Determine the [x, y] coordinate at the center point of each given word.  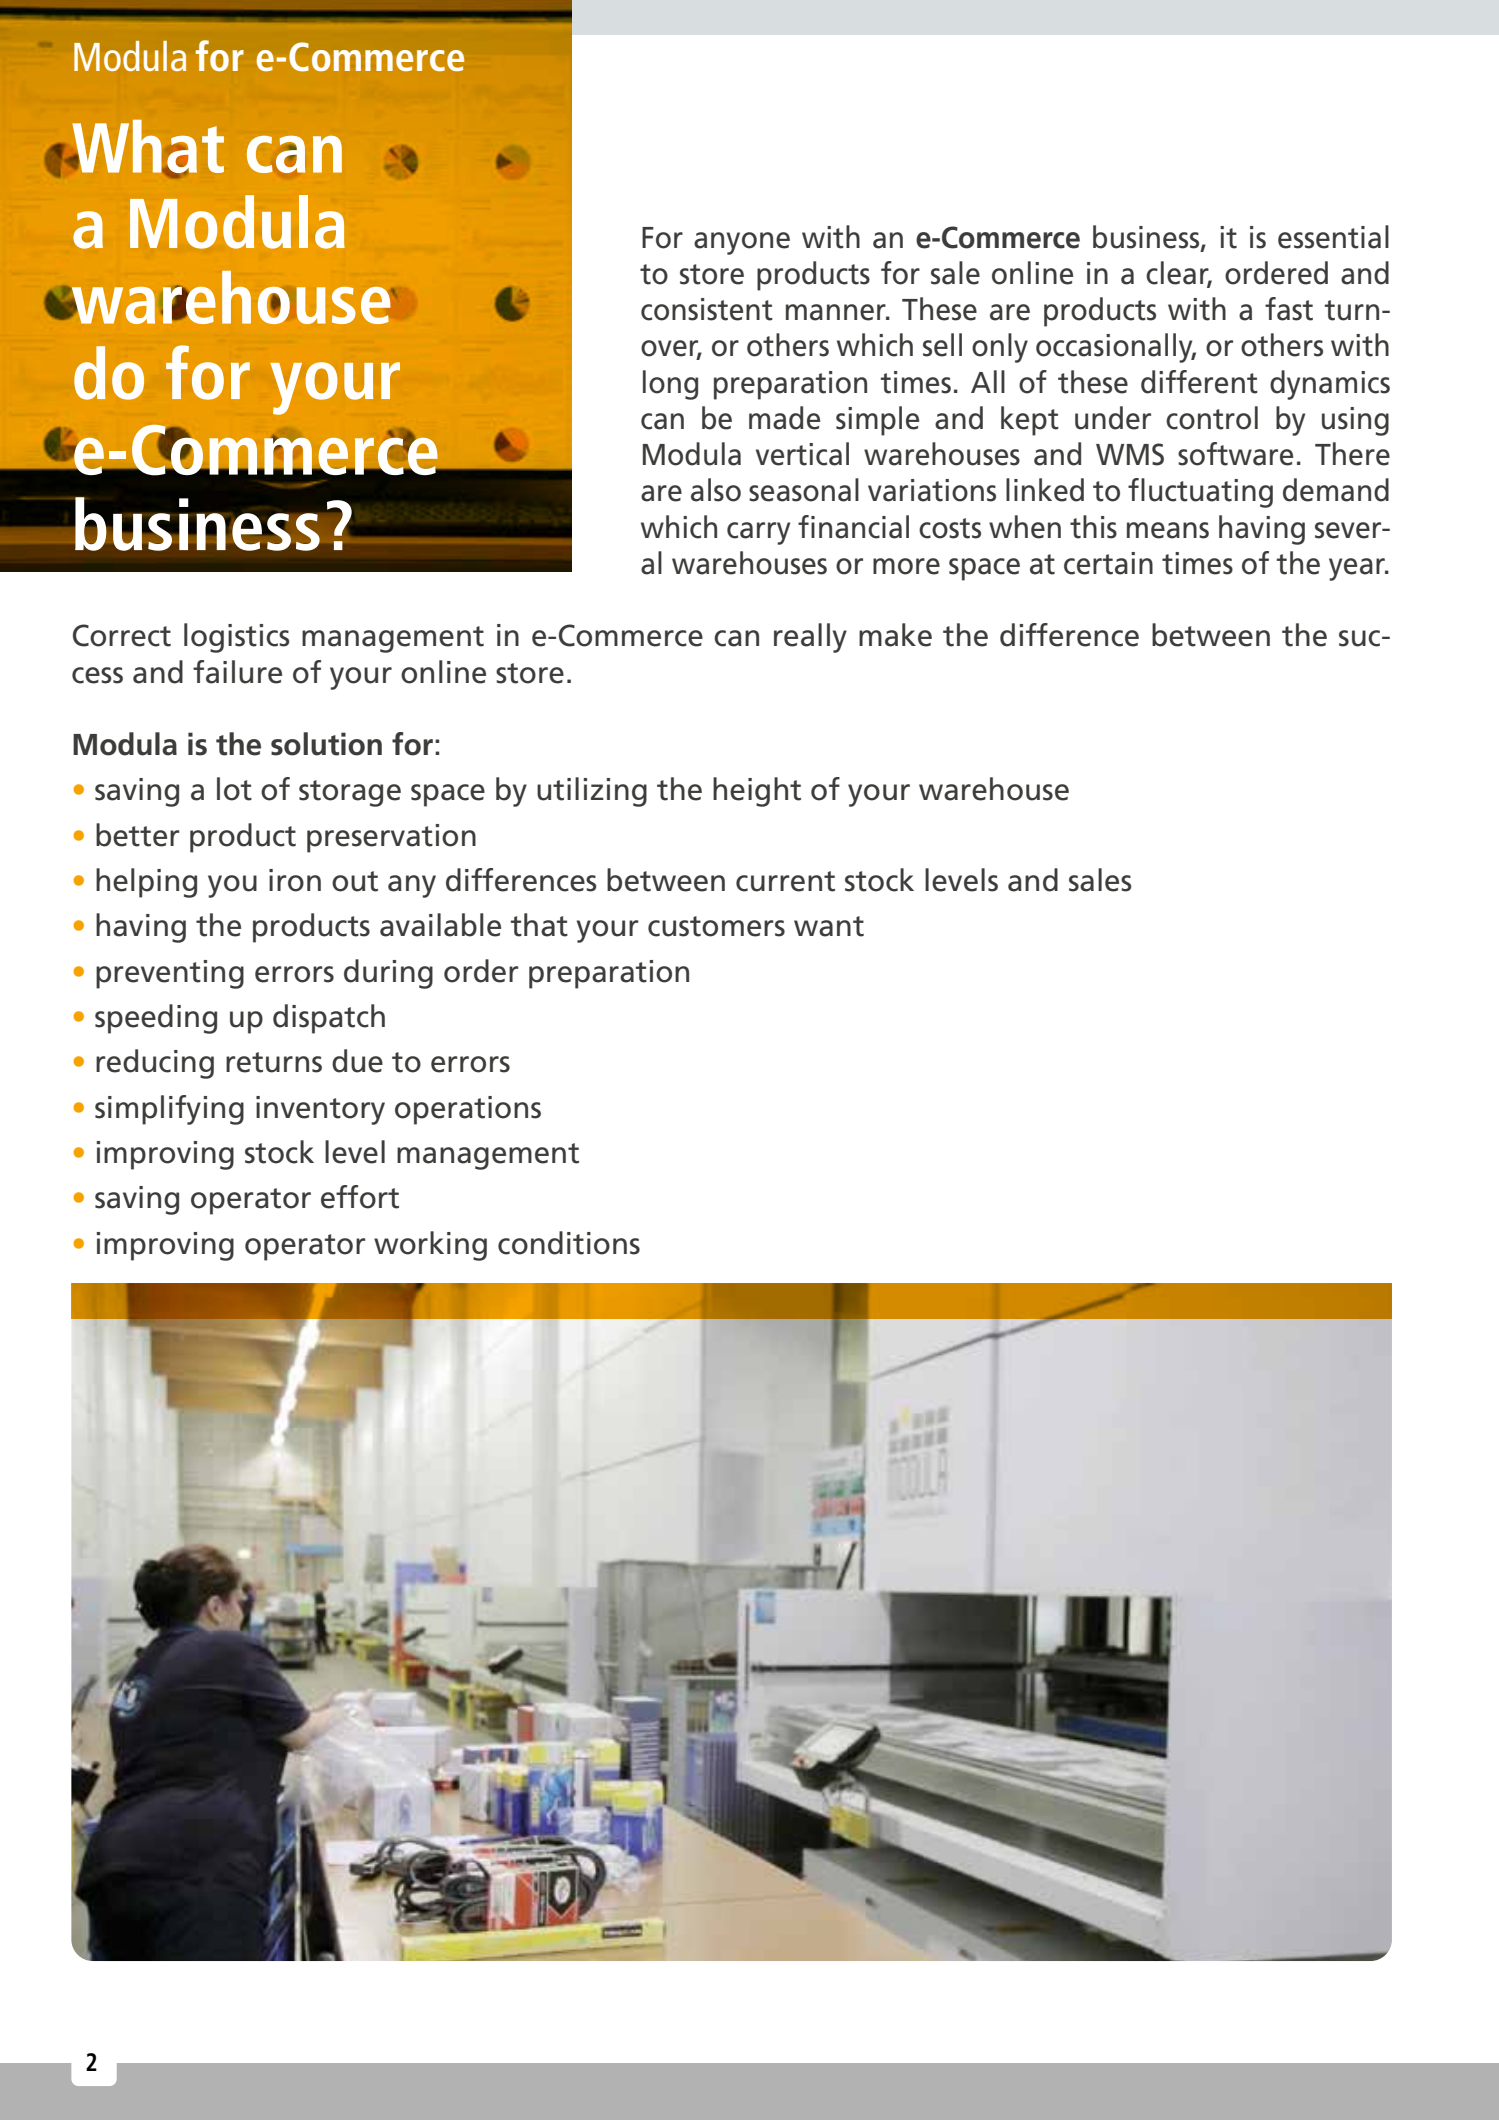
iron [295, 880]
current [785, 881]
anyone [742, 243]
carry [758, 533]
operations [468, 1110]
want [829, 926]
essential [1333, 237]
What [147, 148]
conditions [569, 1243]
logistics [237, 638]
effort [360, 1197]
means [1168, 530]
